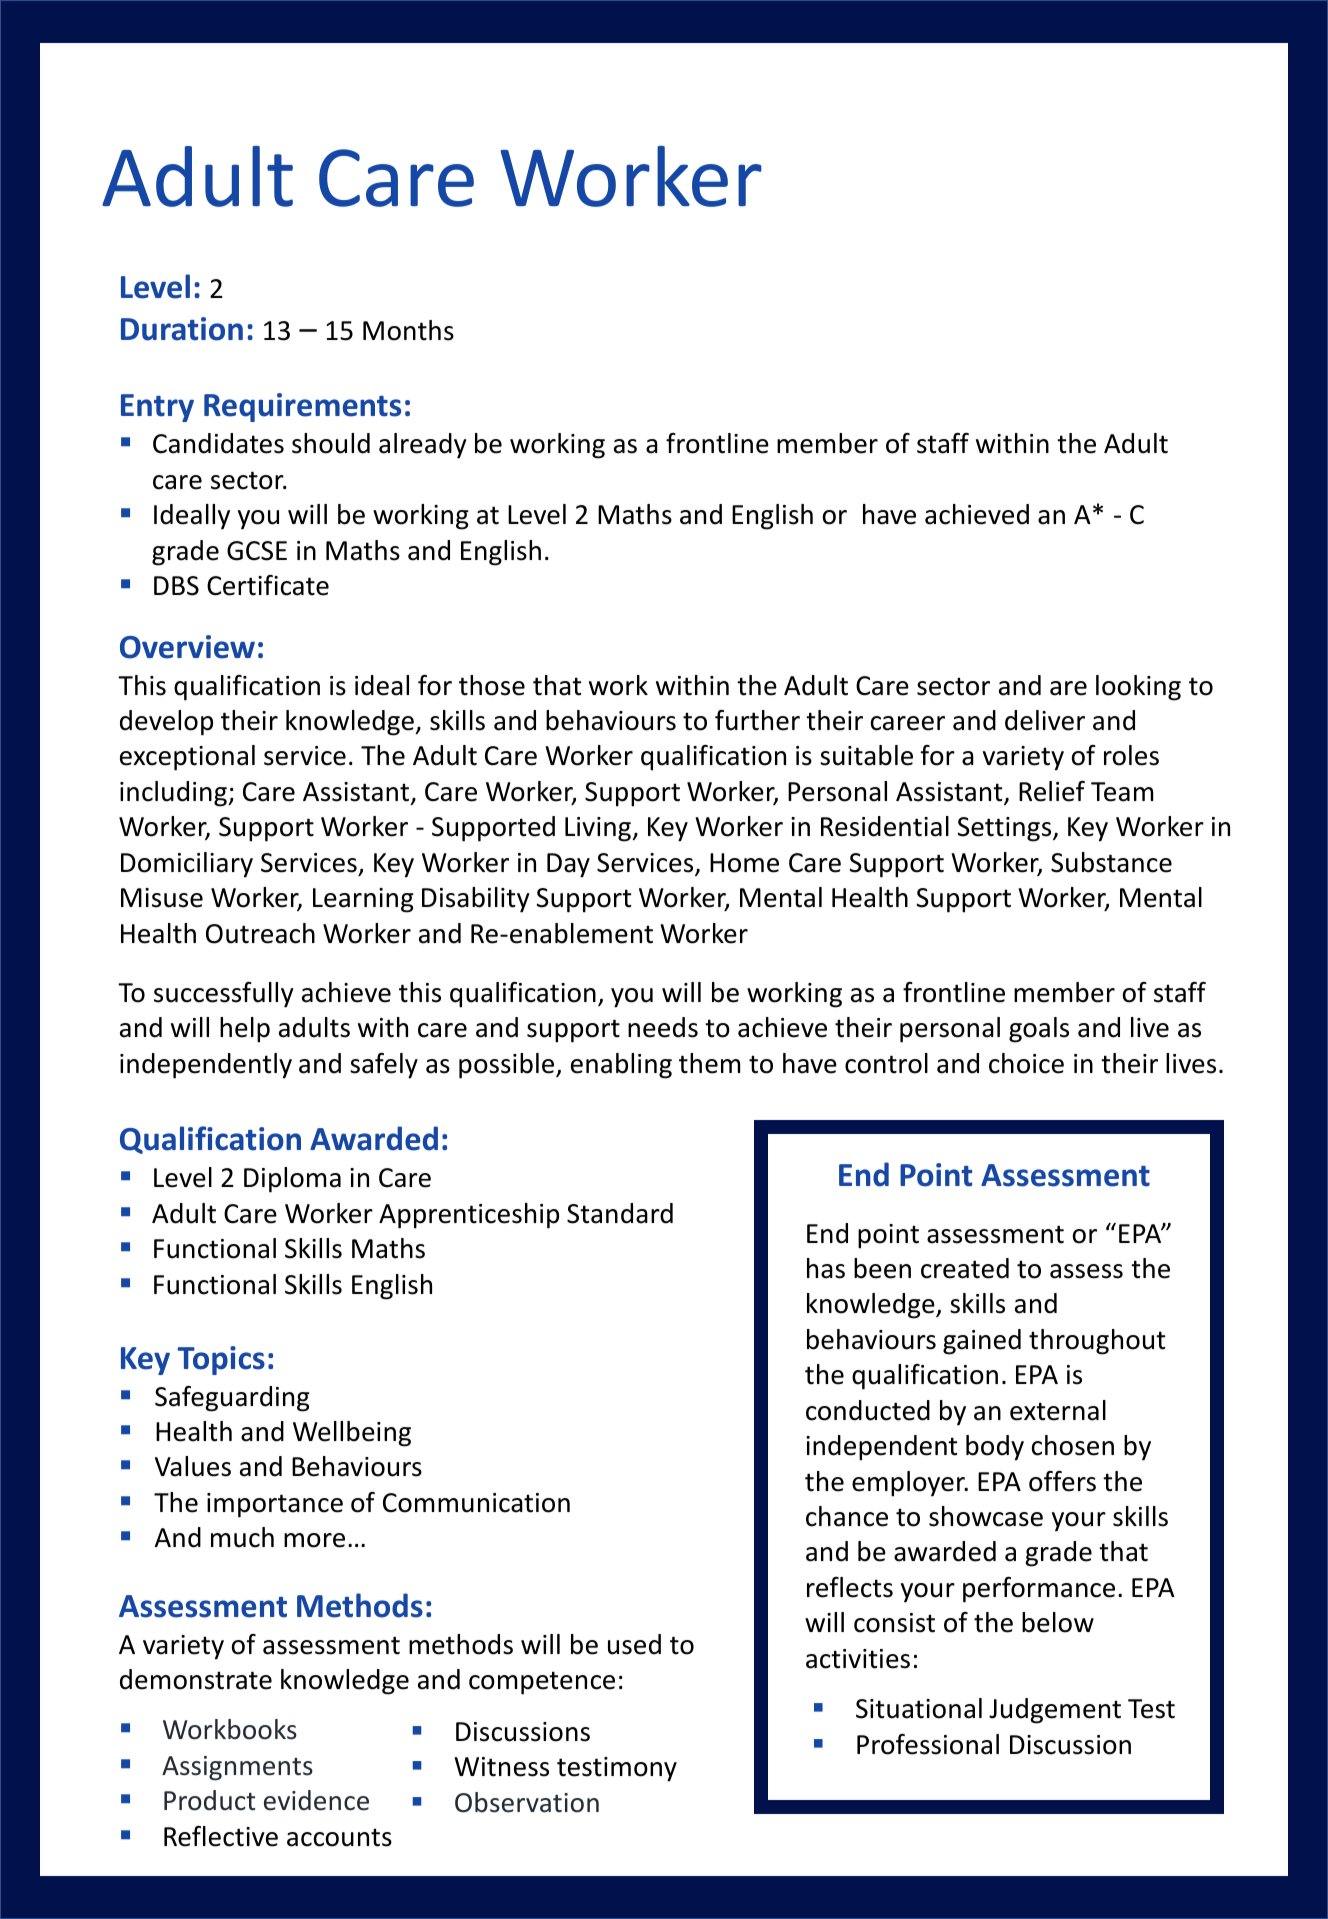 The width and height of the document is (1328, 1919). I want to click on exceptional, so click(187, 758).
